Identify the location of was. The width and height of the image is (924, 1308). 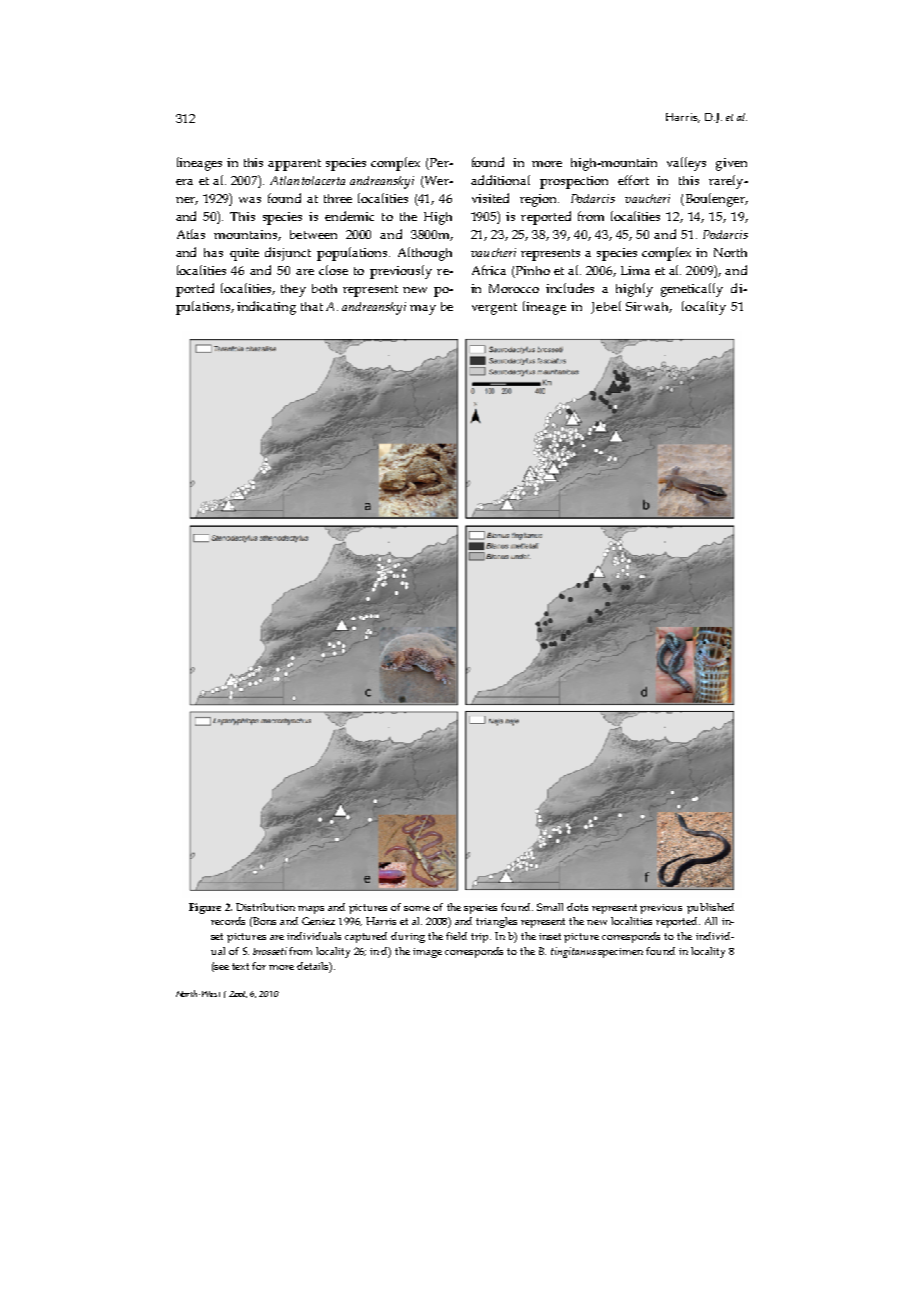
(250, 200).
